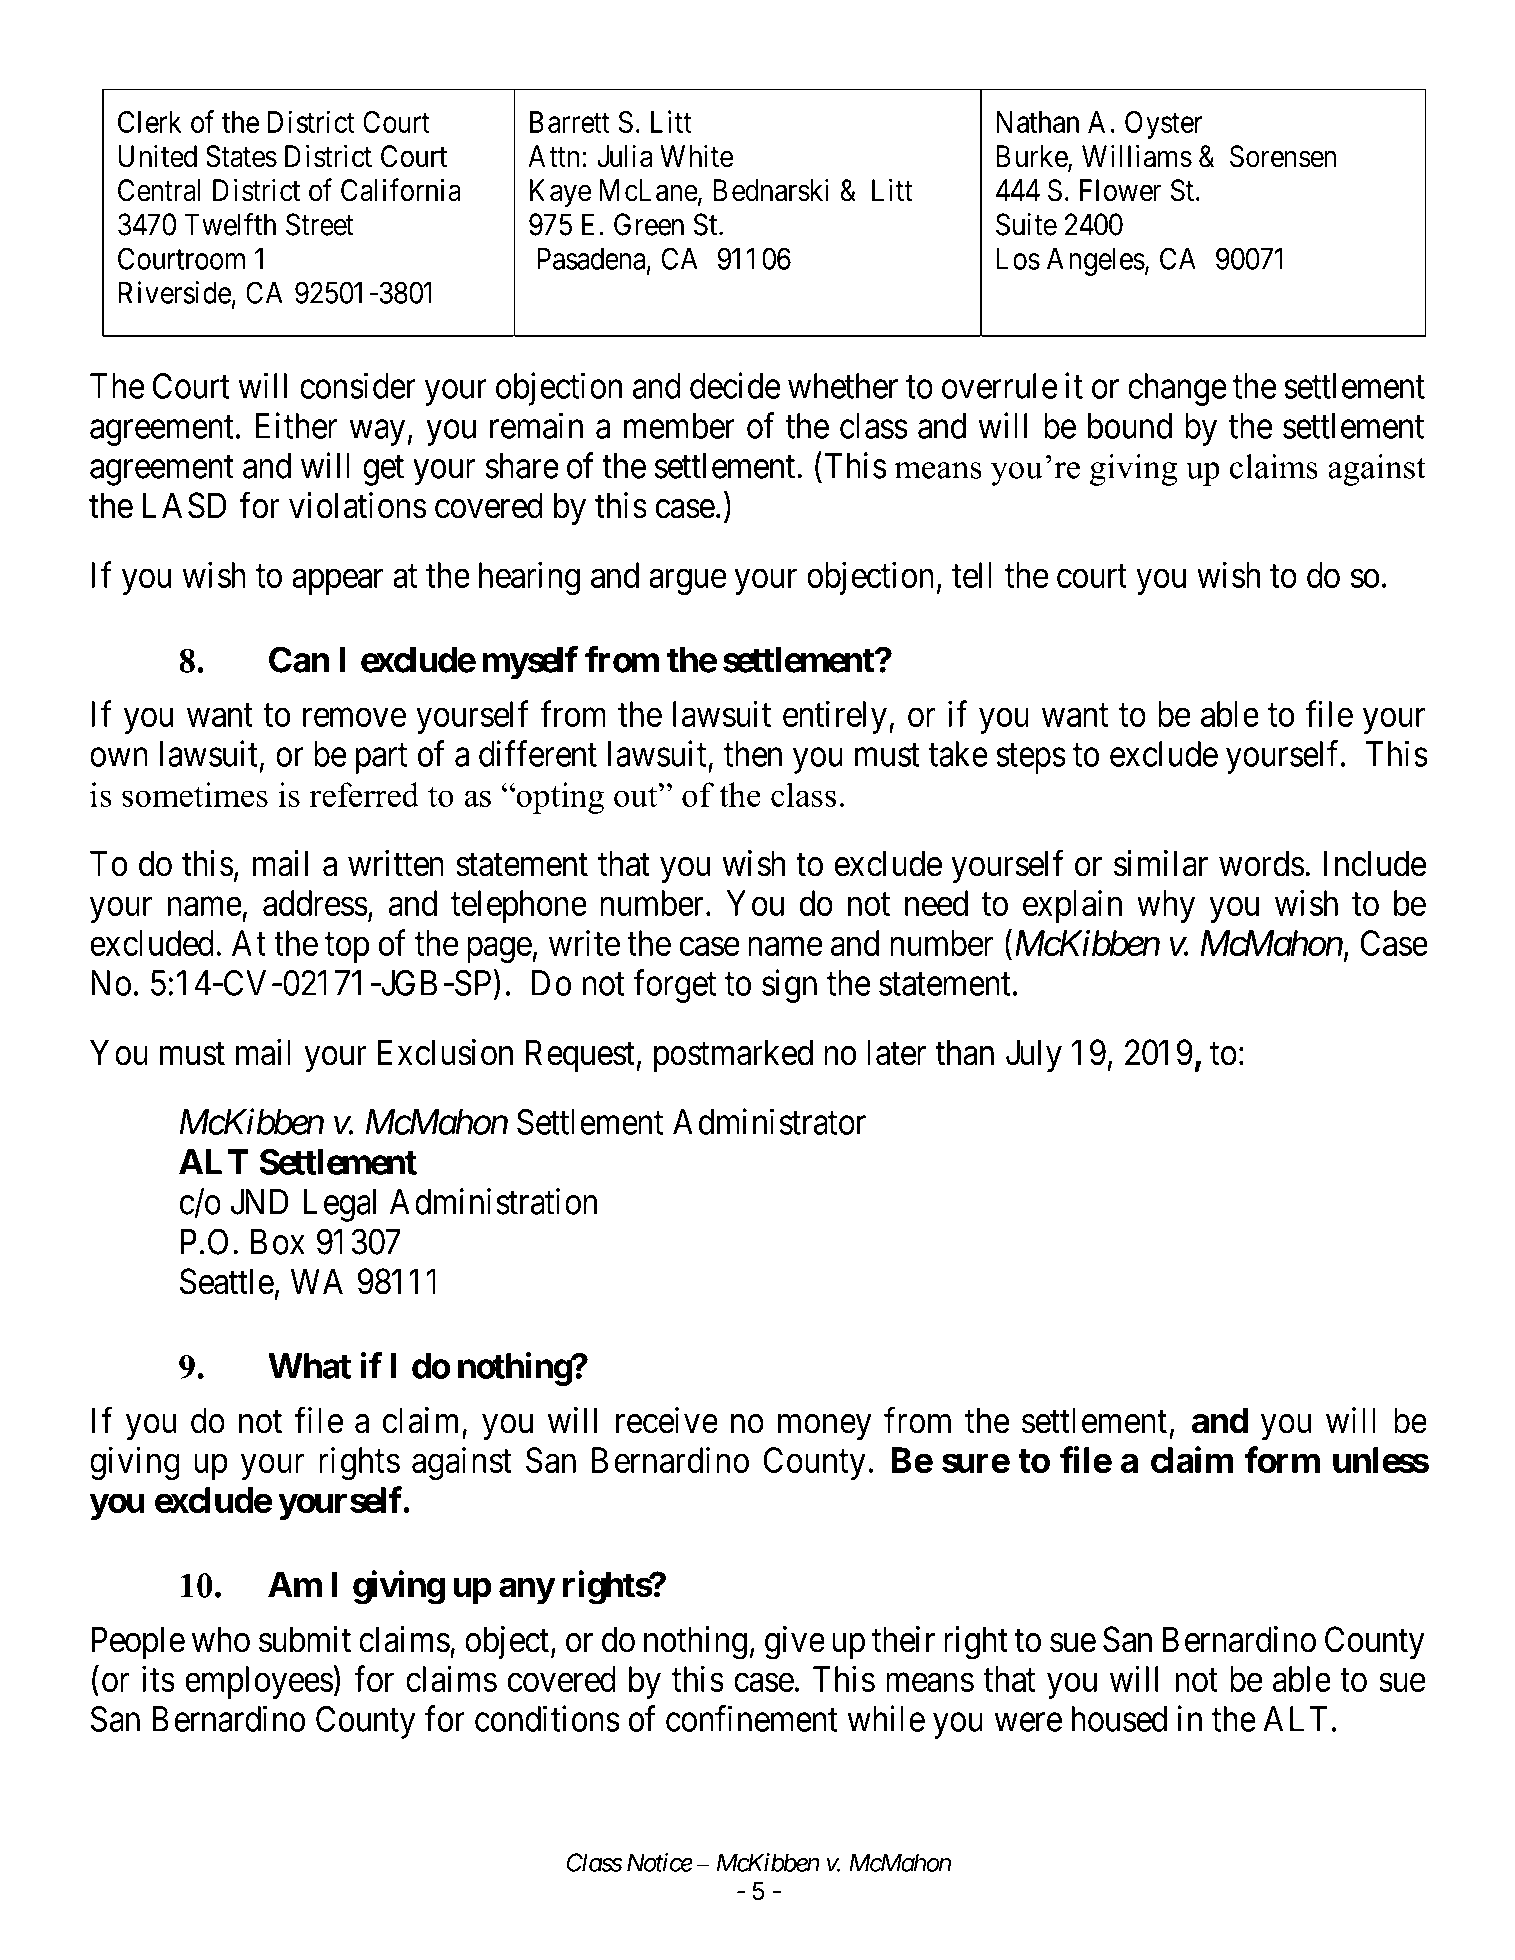  What do you see at coordinates (789, 986) in the screenshot?
I see `sign` at bounding box center [789, 986].
